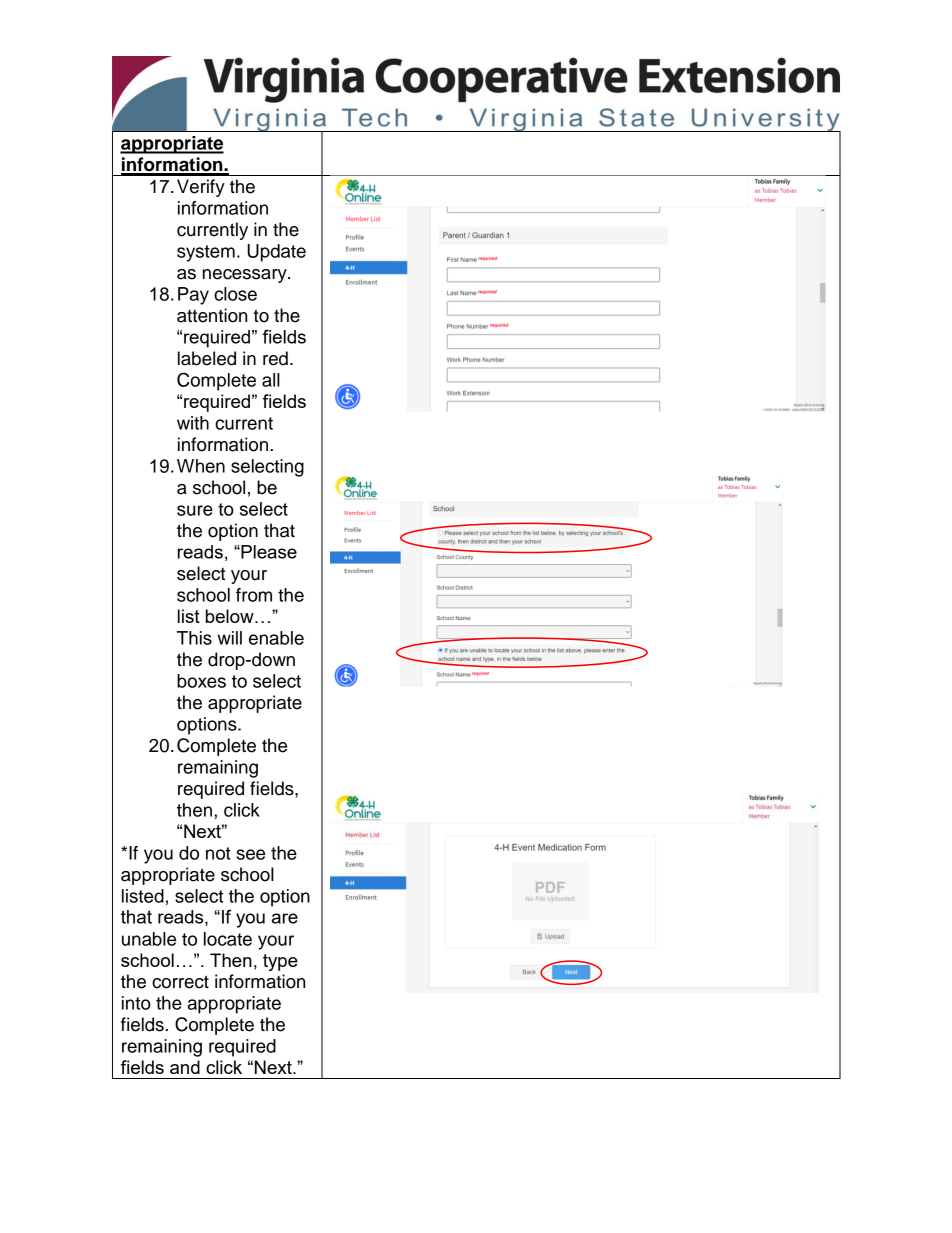 This document has height=1233, width=952. Describe the element at coordinates (212, 315) in the document. I see `attention` at that location.
